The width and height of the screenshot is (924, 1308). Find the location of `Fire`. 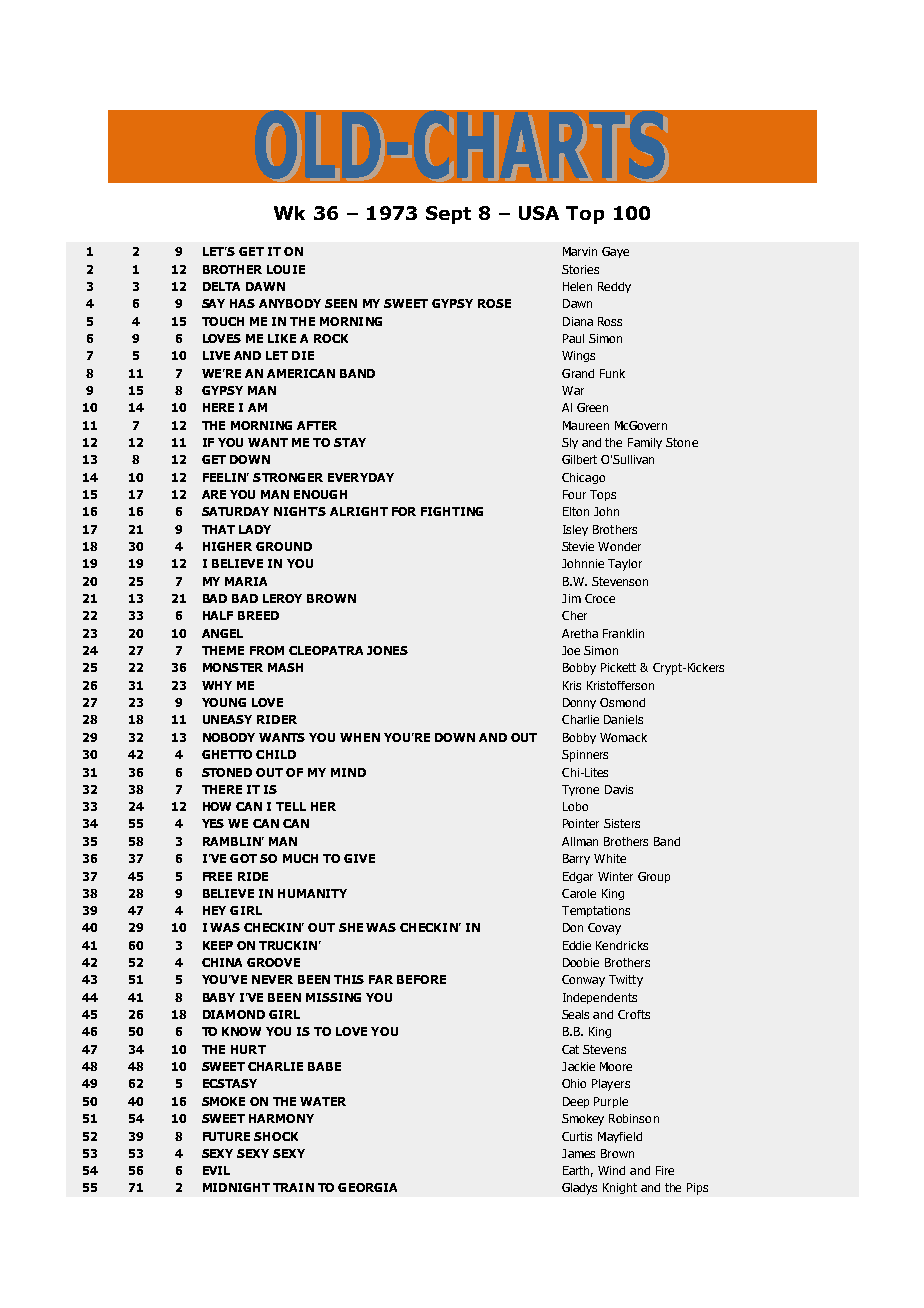

Fire is located at coordinates (665, 1170).
